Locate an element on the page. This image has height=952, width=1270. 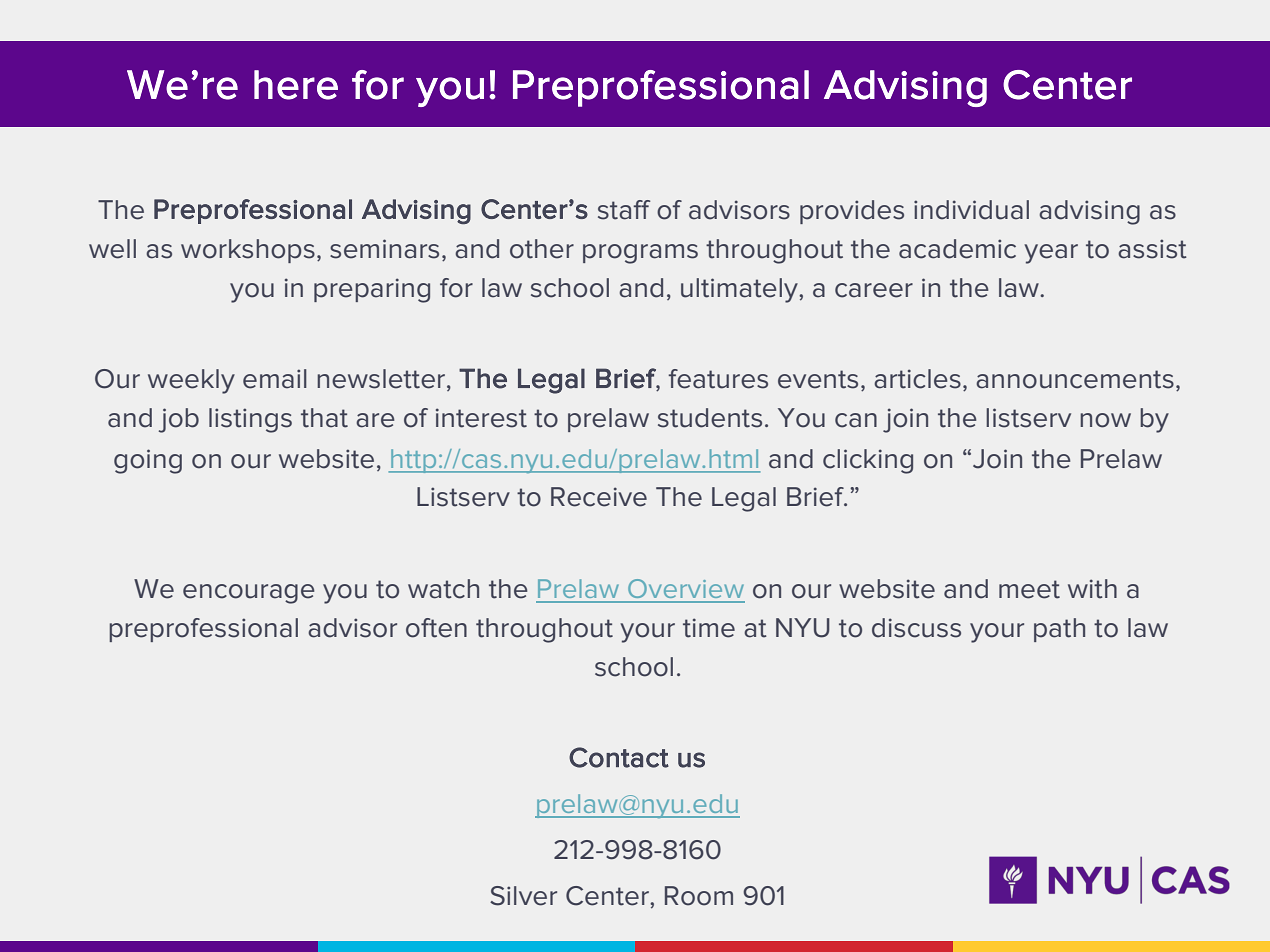
Room is located at coordinates (699, 896).
